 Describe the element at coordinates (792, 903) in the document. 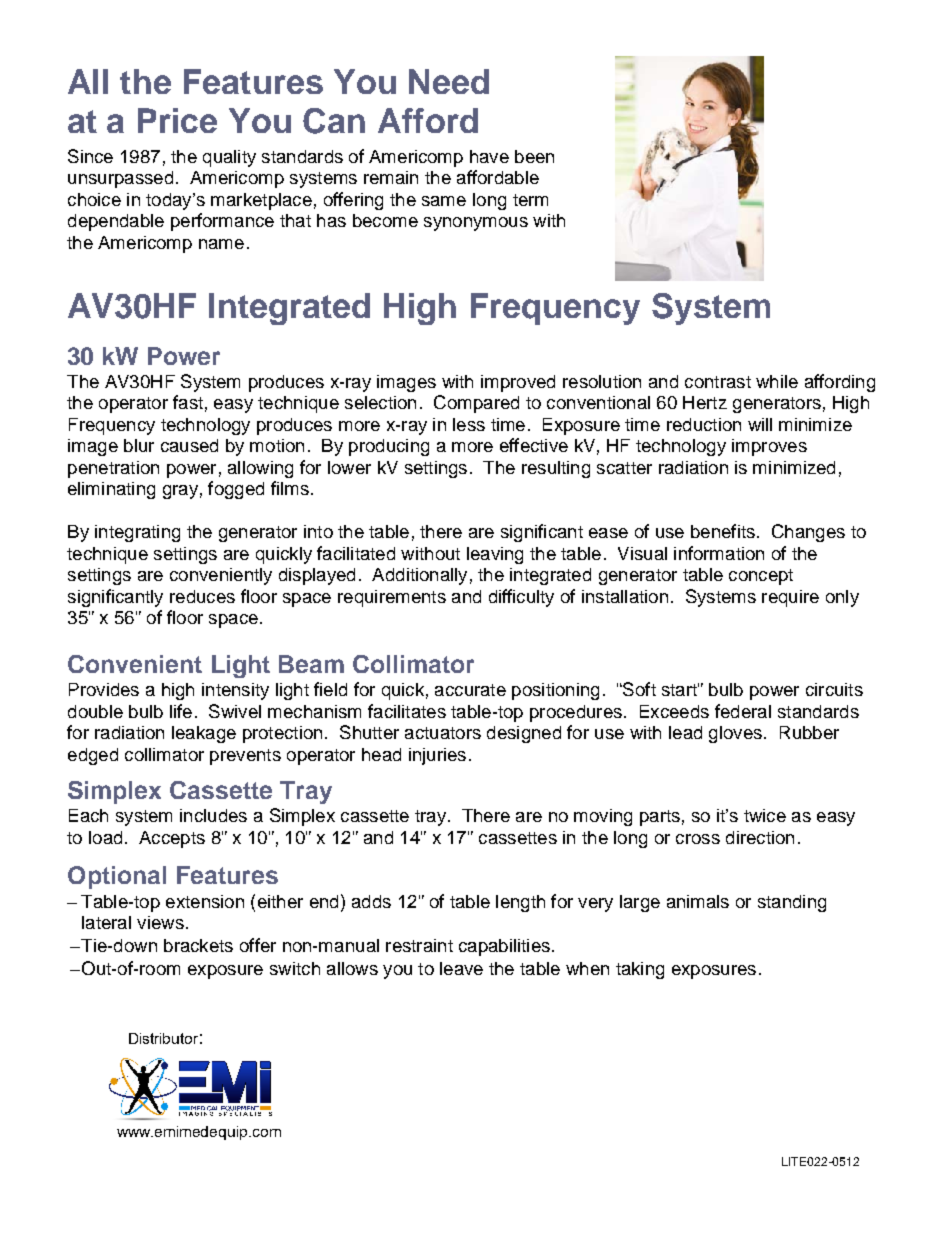

I see `standing` at that location.
